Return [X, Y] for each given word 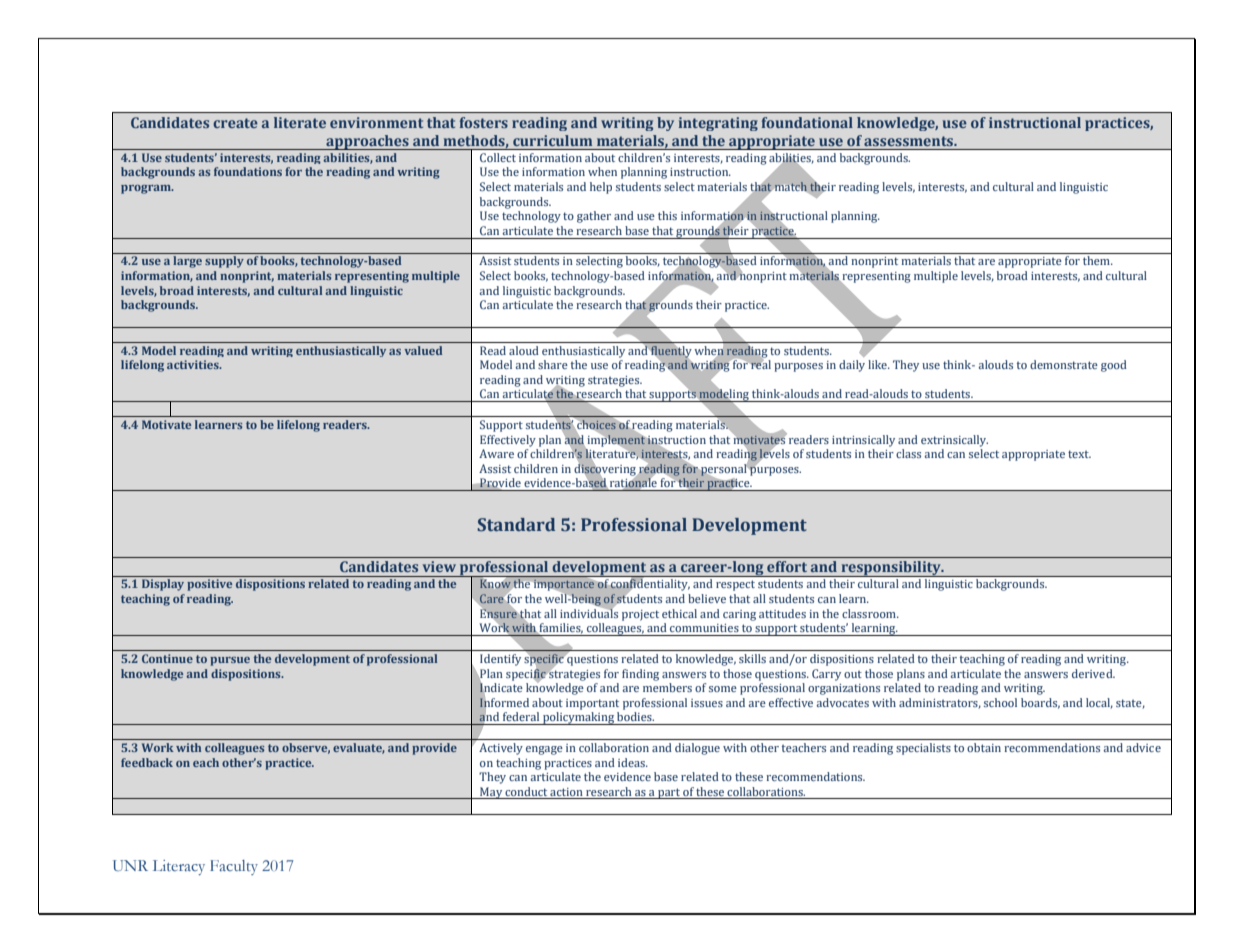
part [669, 793]
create [235, 123]
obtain [984, 747]
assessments [910, 141]
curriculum [552, 140]
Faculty [234, 867]
